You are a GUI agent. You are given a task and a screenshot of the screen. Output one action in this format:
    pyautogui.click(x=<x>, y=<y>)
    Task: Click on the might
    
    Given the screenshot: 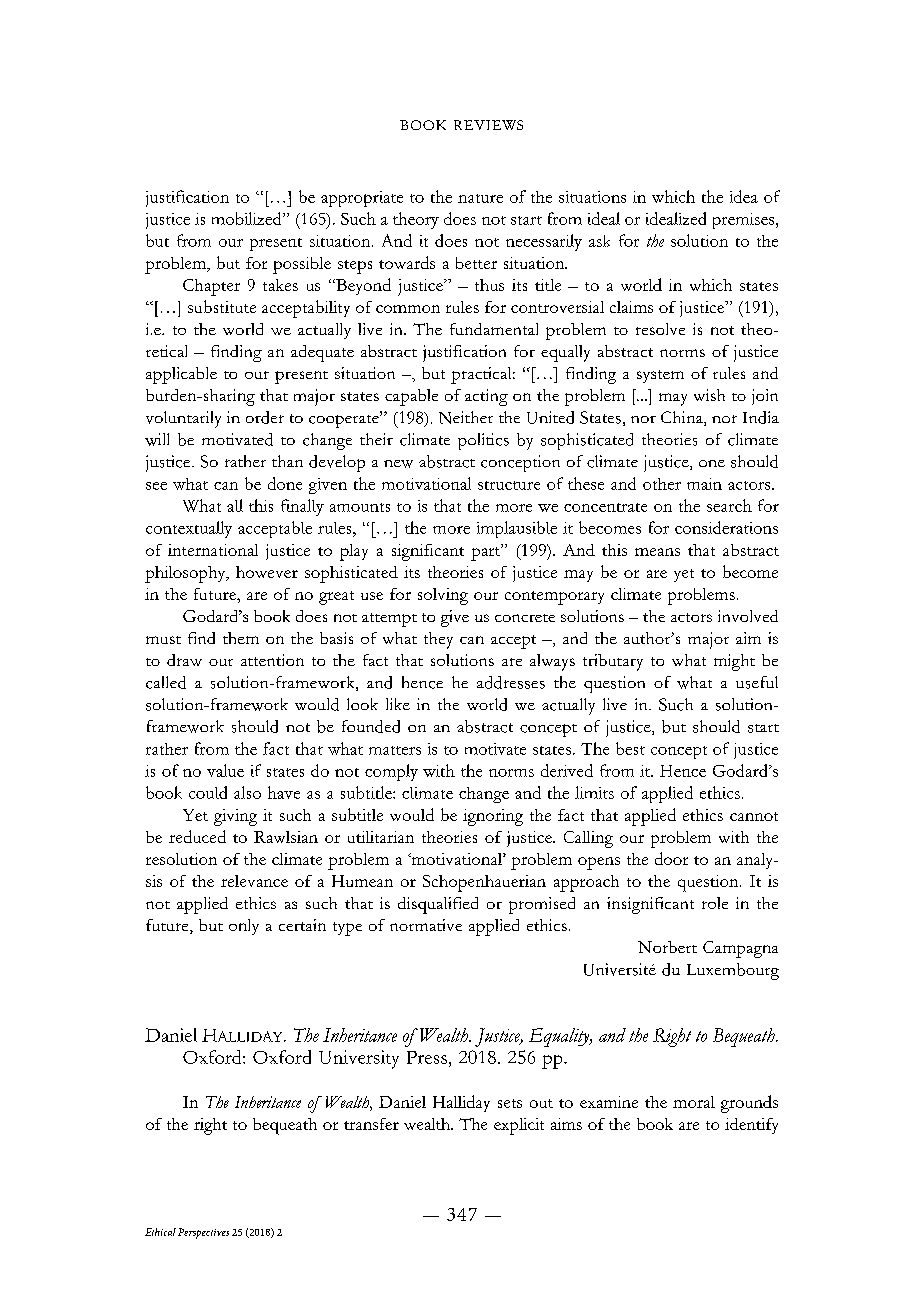 What is the action you would take?
    pyautogui.click(x=734, y=662)
